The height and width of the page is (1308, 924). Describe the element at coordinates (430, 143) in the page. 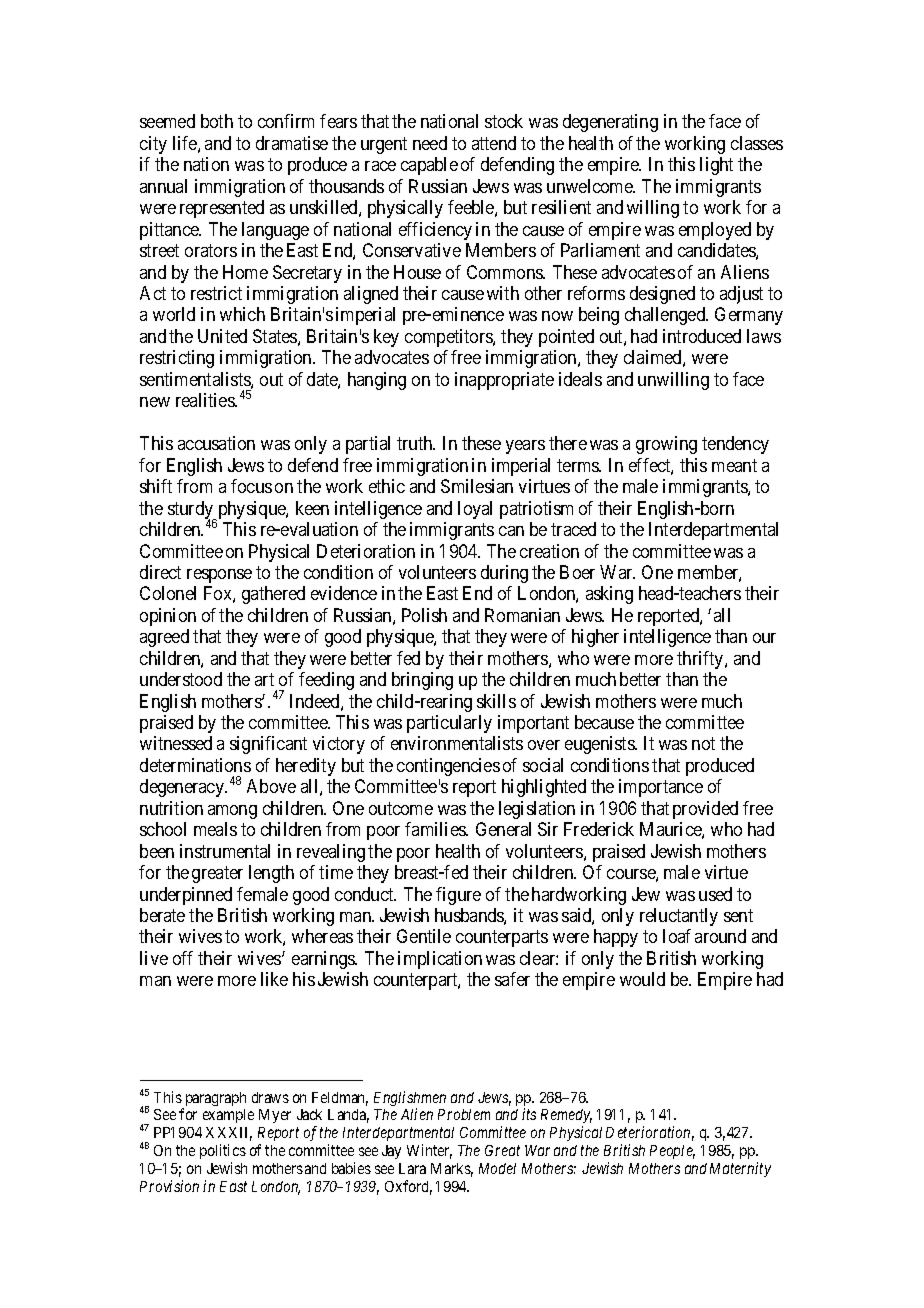

I see `need` at that location.
